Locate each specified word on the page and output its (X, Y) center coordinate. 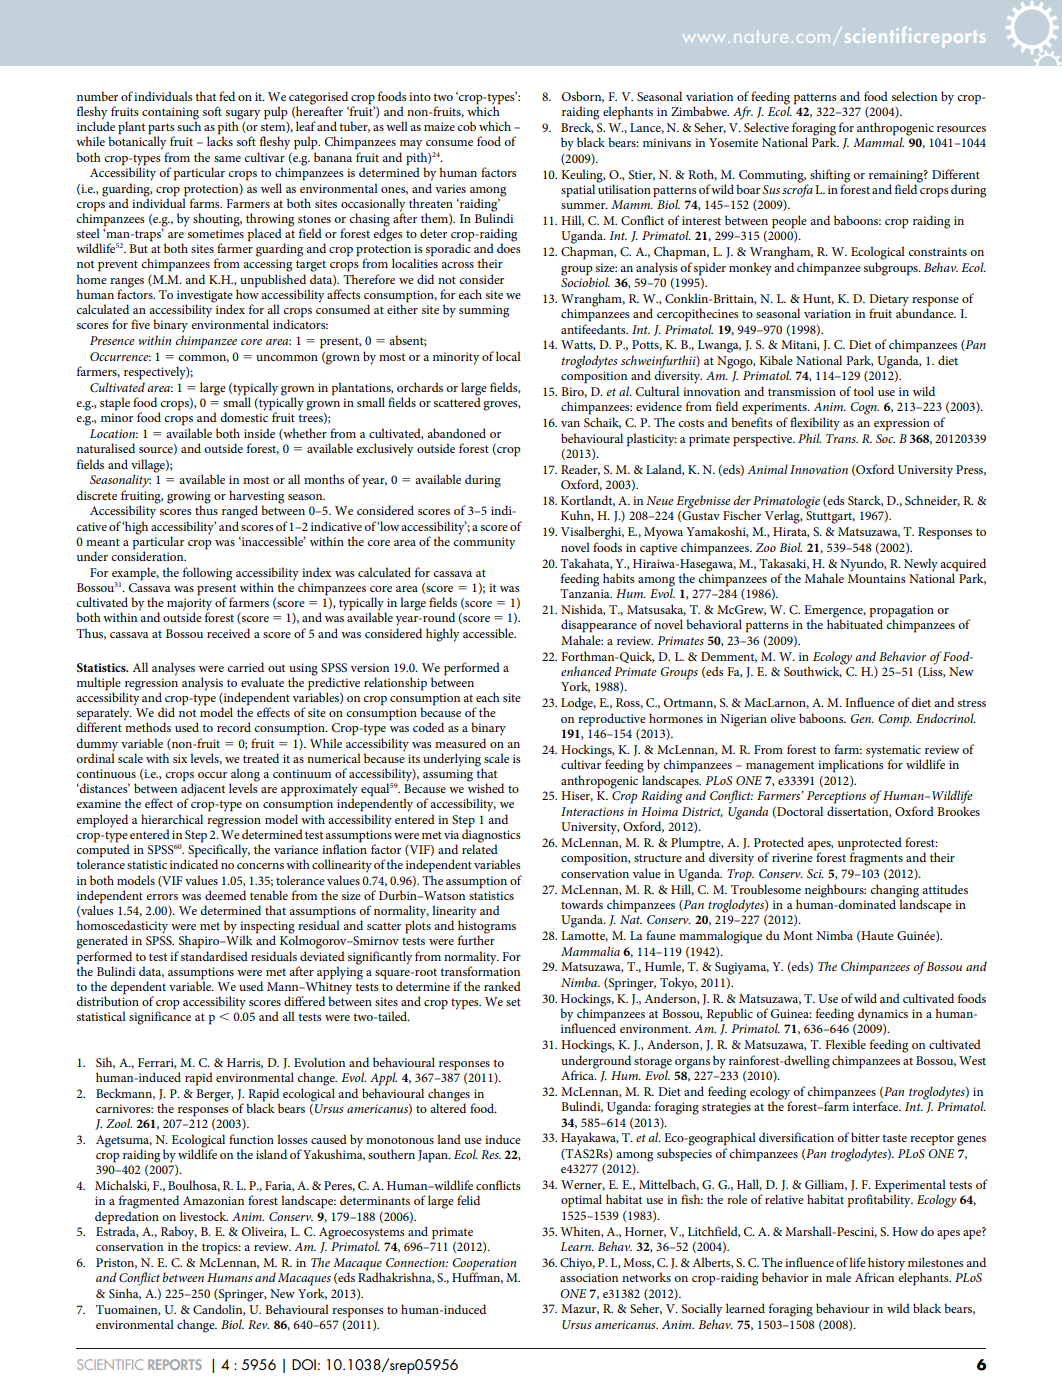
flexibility (815, 424)
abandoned (456, 433)
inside (259, 433)
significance (160, 1017)
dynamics (883, 1015)
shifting (830, 176)
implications (851, 765)
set (513, 1002)
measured (460, 743)
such (189, 125)
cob (466, 126)
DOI (304, 1364)
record (234, 727)
